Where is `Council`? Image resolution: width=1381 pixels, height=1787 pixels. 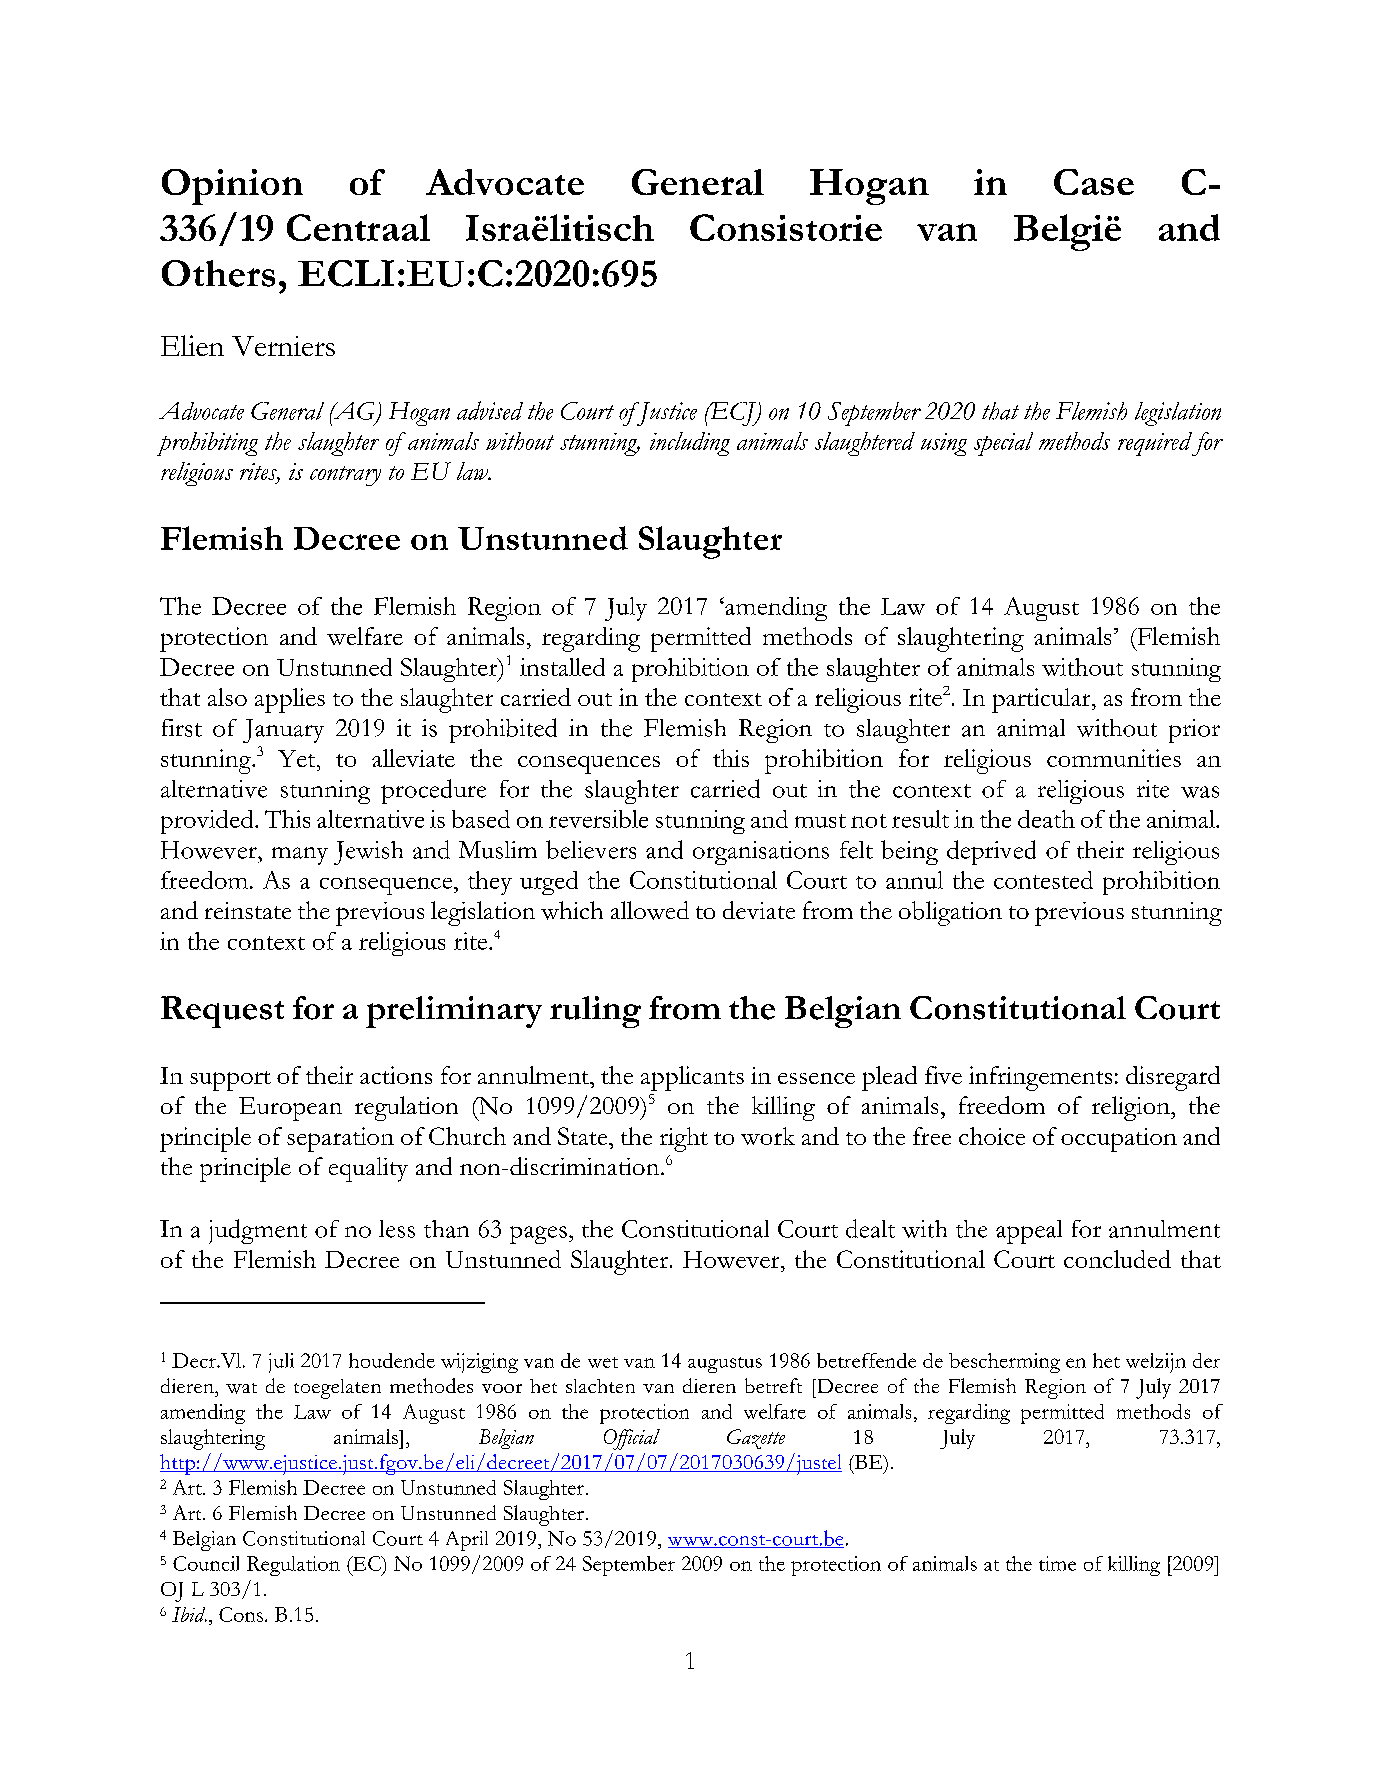
Council is located at coordinates (206, 1563).
